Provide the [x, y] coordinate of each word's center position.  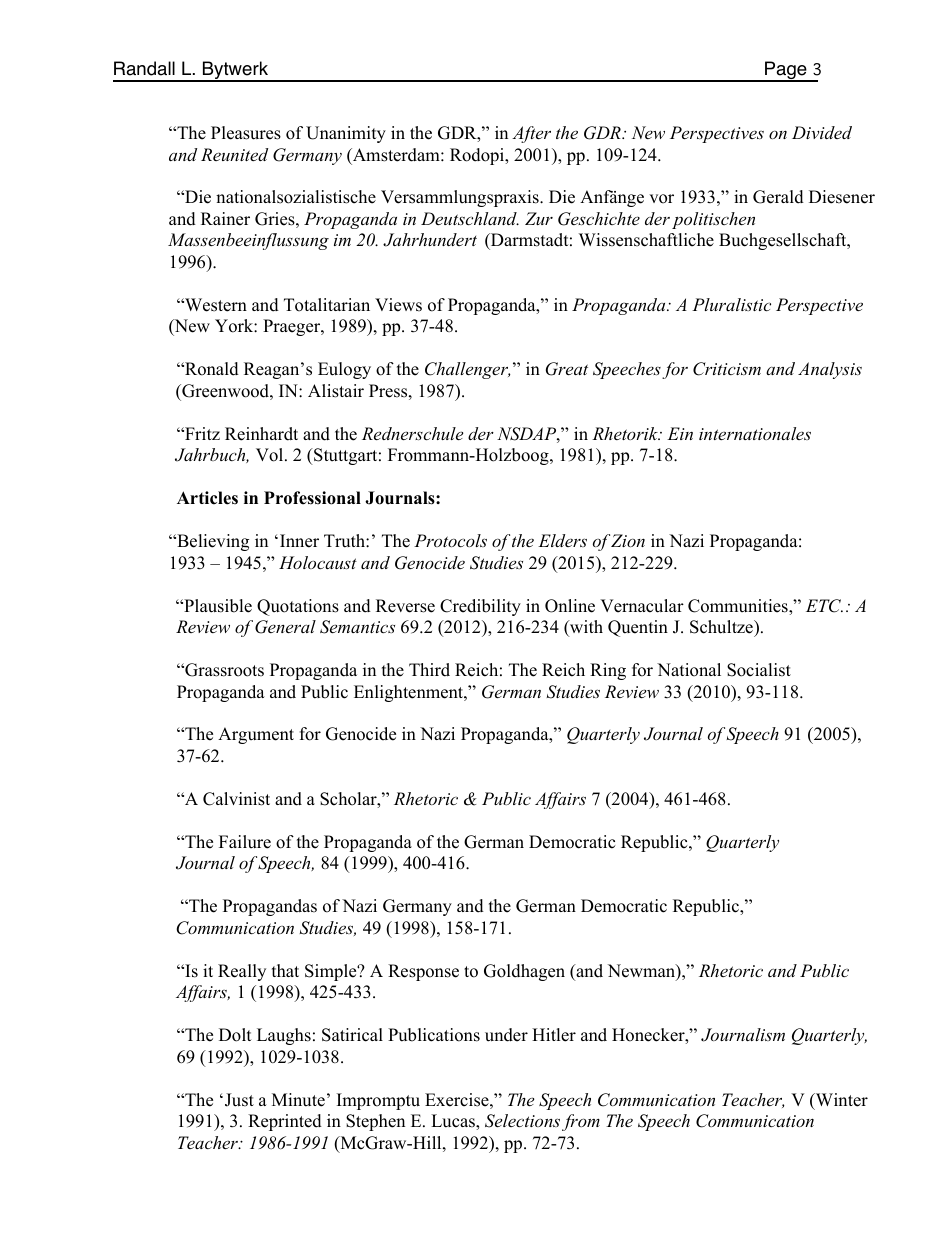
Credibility [480, 607]
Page [786, 71]
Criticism [727, 369]
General [285, 627]
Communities [739, 607]
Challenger [467, 370]
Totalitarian [327, 305]
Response [423, 972]
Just [239, 1100]
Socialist [759, 670]
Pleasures [246, 133]
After [531, 134]
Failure [245, 842]
